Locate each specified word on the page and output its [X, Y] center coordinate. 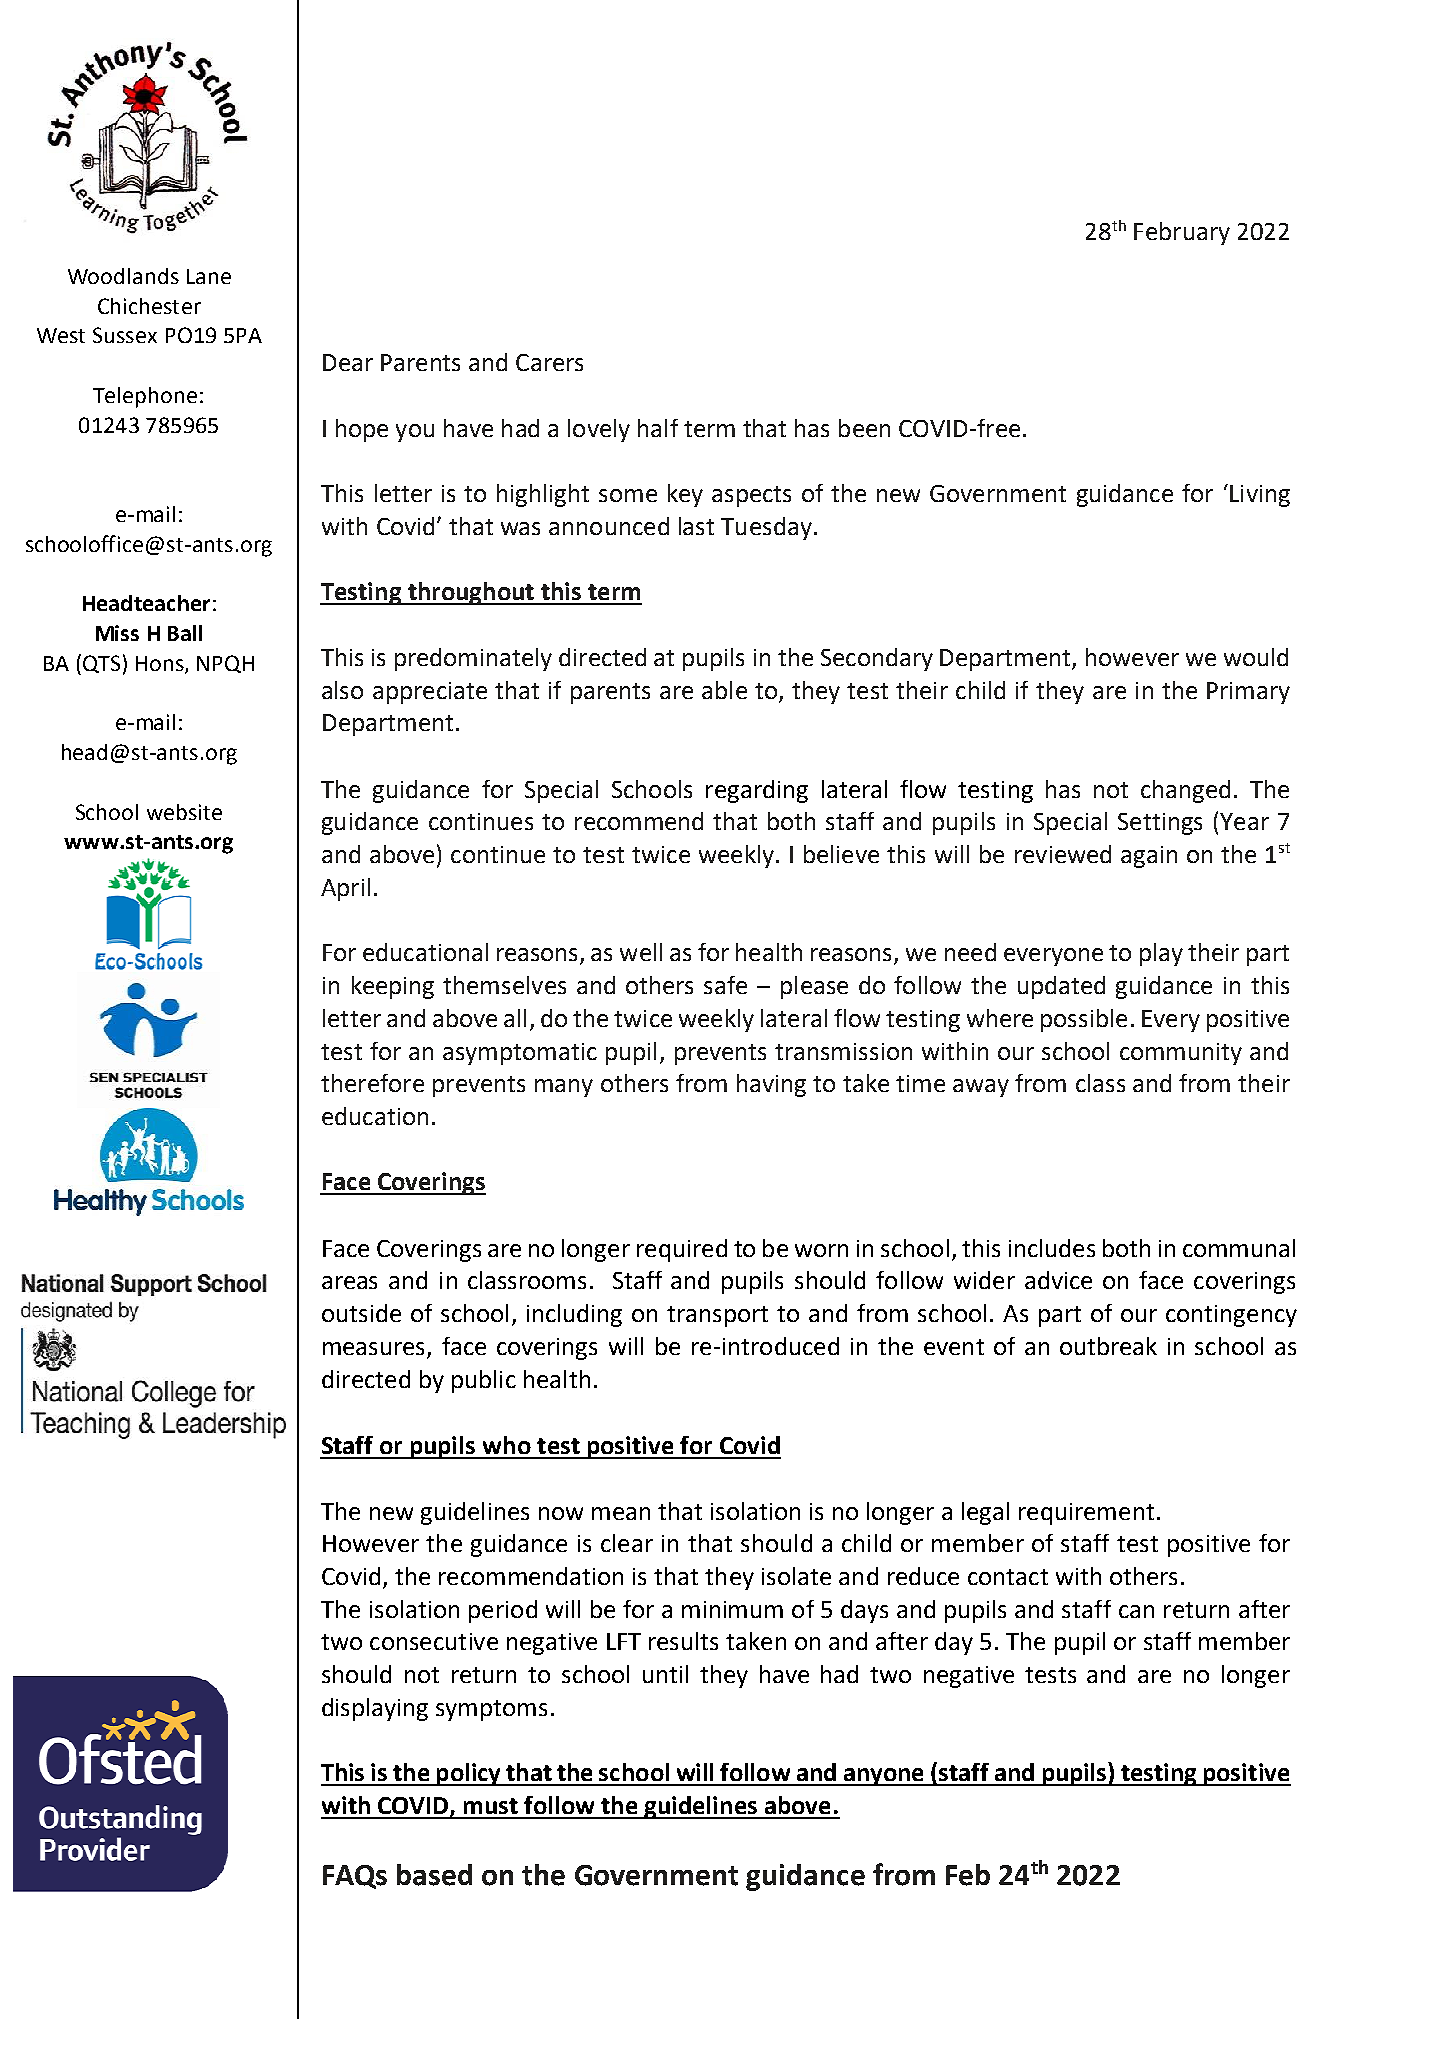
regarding [757, 791]
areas [349, 1282]
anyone [883, 1777]
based [434, 1875]
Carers [549, 362]
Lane [209, 276]
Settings [1160, 824]
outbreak [1108, 1346]
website [184, 812]
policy [468, 1774]
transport [717, 1316]
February [1182, 233]
